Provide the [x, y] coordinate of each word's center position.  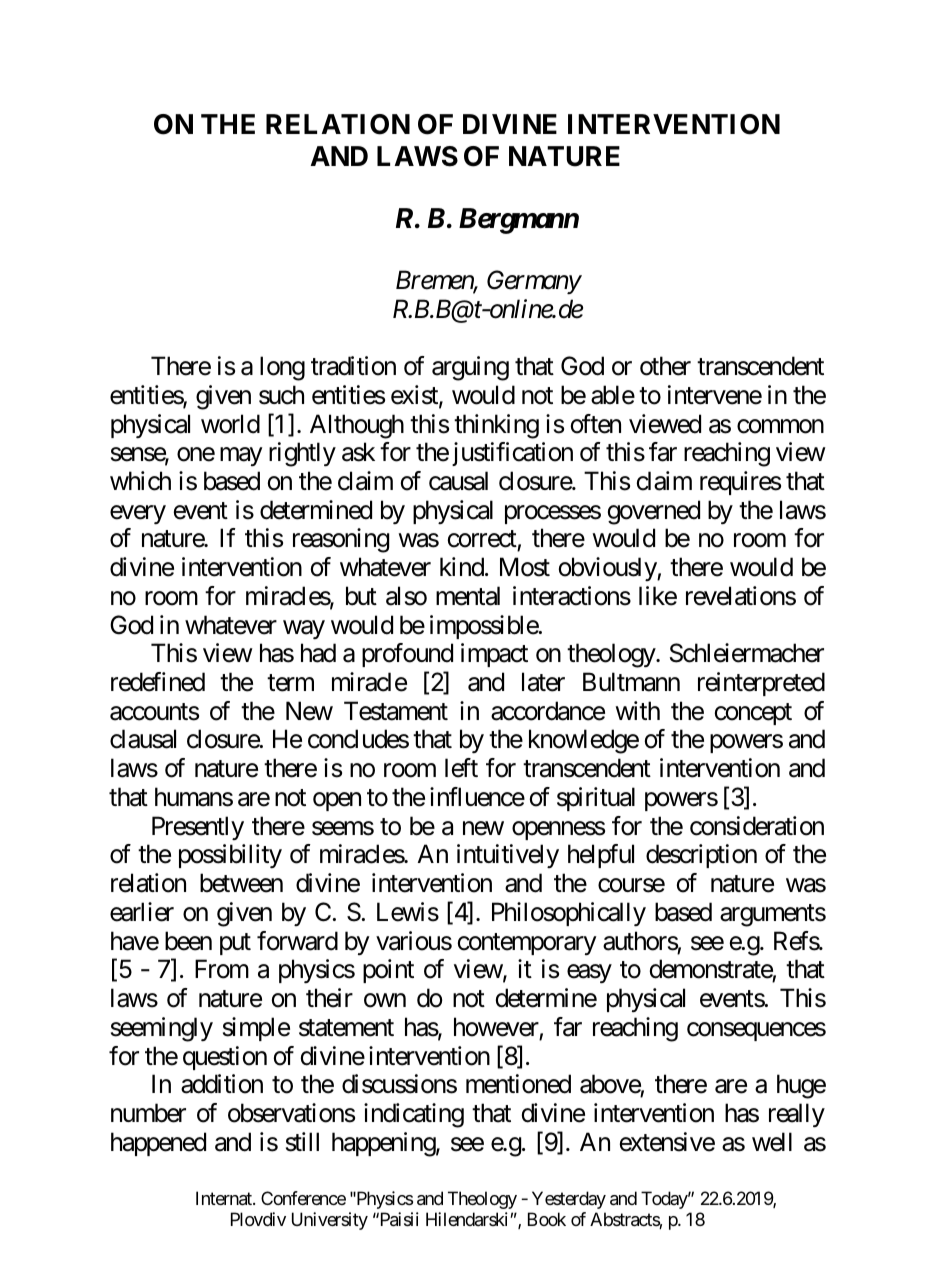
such [281, 395]
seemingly [162, 1029]
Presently [198, 828]
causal [458, 481]
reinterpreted [761, 684]
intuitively [508, 856]
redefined [158, 682]
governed [654, 512]
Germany [534, 282]
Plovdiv [258, 1219]
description [701, 856]
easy [589, 974]
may [241, 457]
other [665, 366]
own [385, 1001]
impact [494, 655]
